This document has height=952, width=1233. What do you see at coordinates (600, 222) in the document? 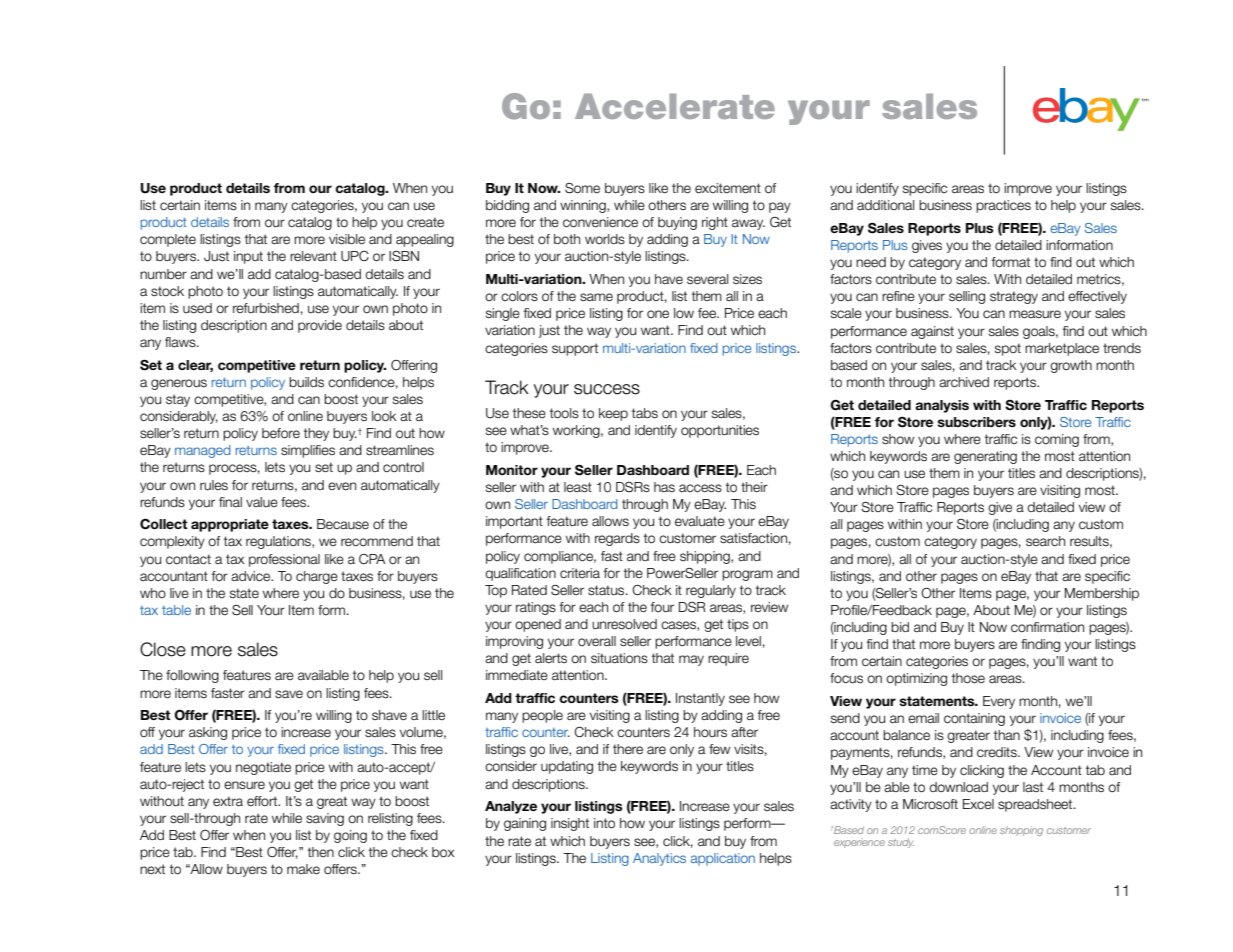
I see `convenience` at bounding box center [600, 222].
